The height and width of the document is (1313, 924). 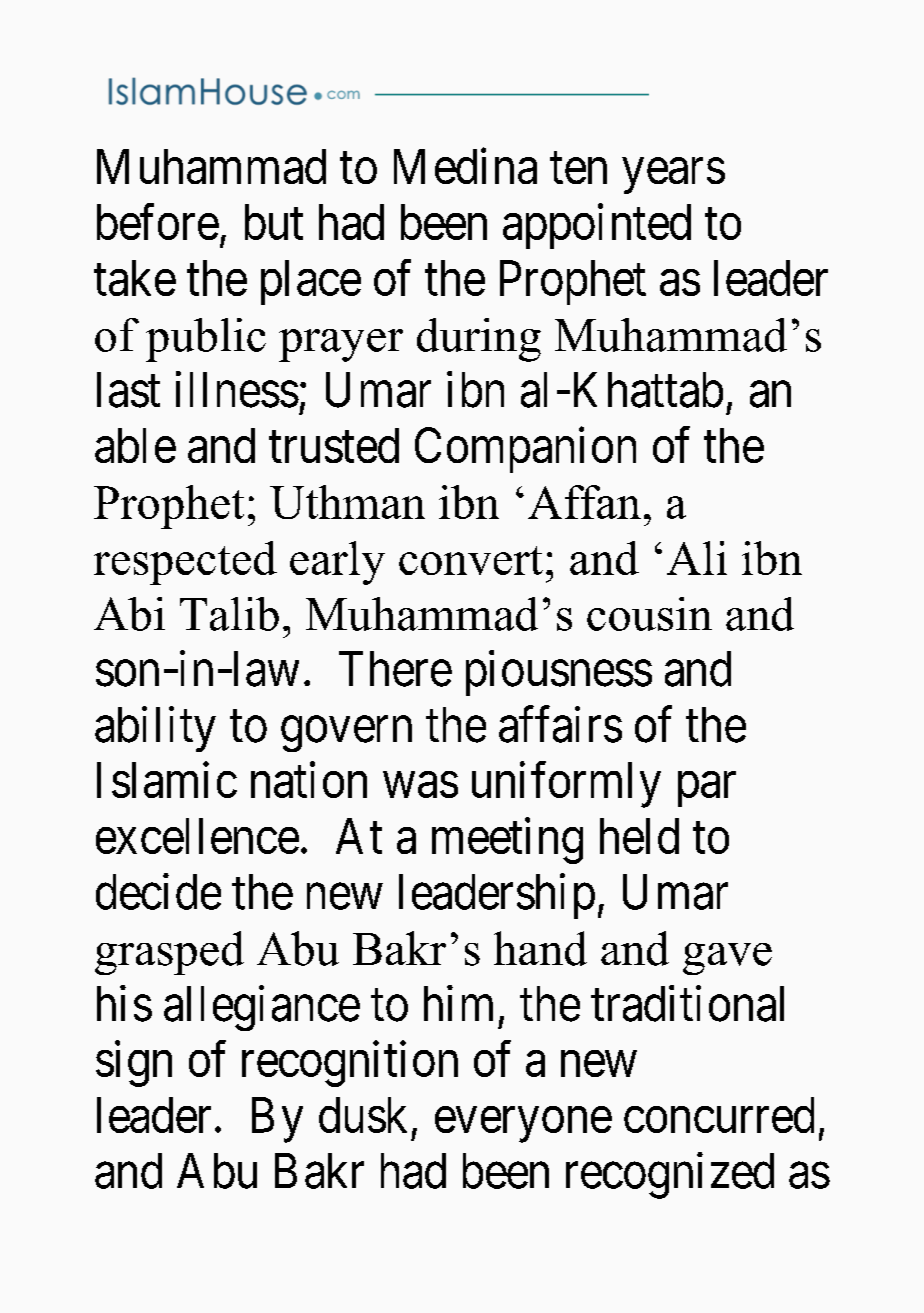 I want to click on Medina, so click(x=465, y=166).
